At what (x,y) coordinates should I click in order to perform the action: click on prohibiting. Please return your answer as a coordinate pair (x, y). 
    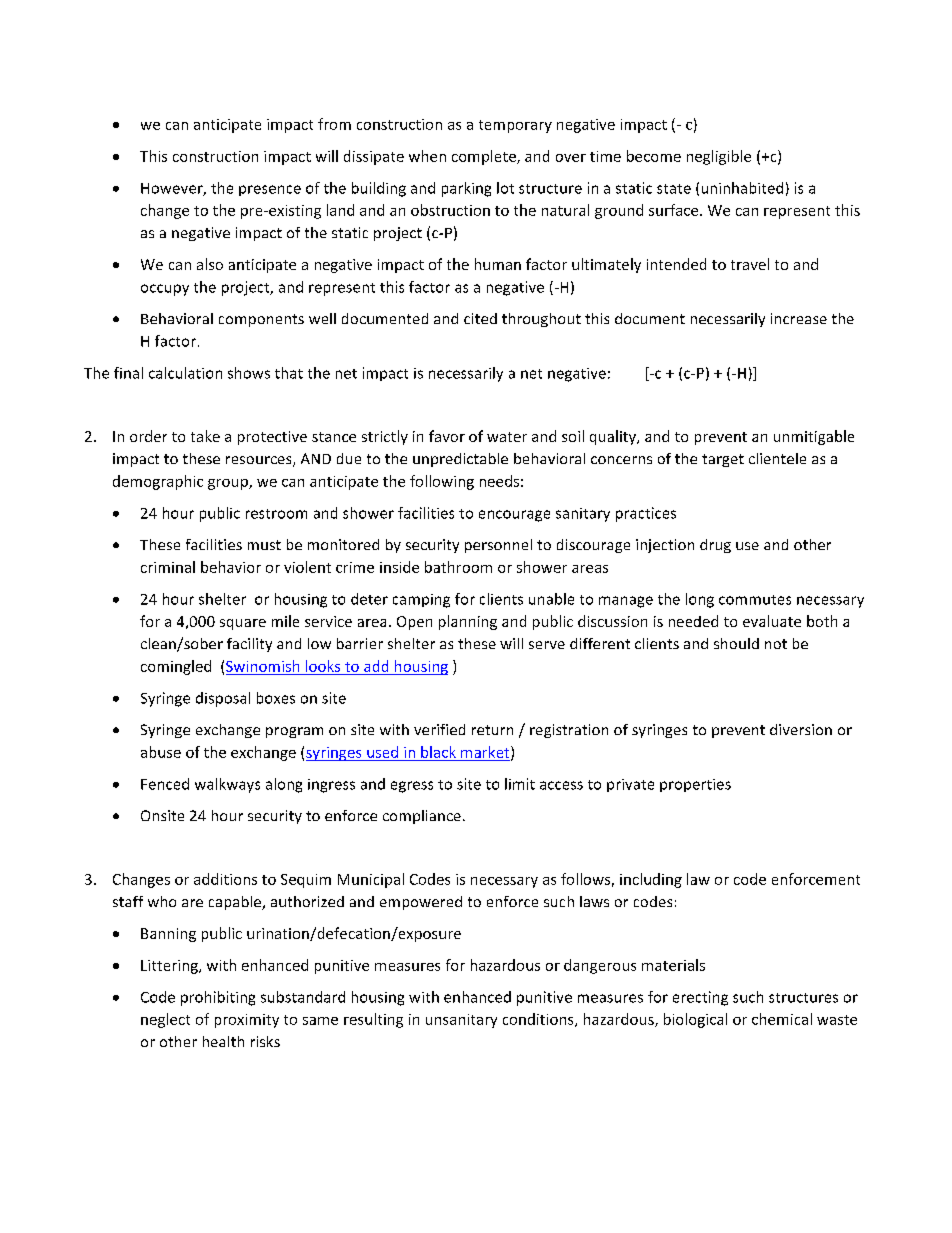
    Looking at the image, I should click on (218, 998).
